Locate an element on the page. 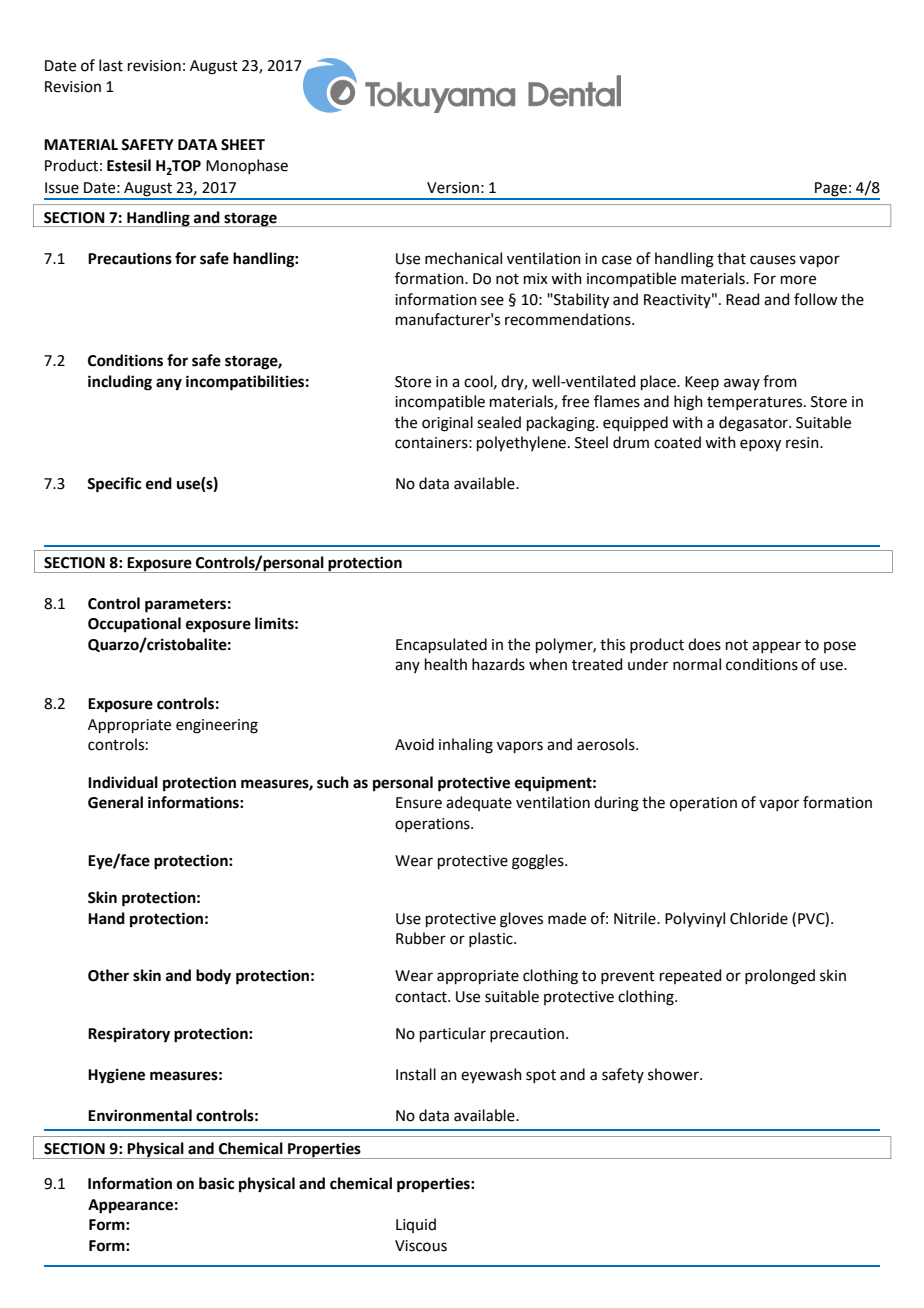 This image has height=1308, width=924. polyethylene is located at coordinates (521, 444).
